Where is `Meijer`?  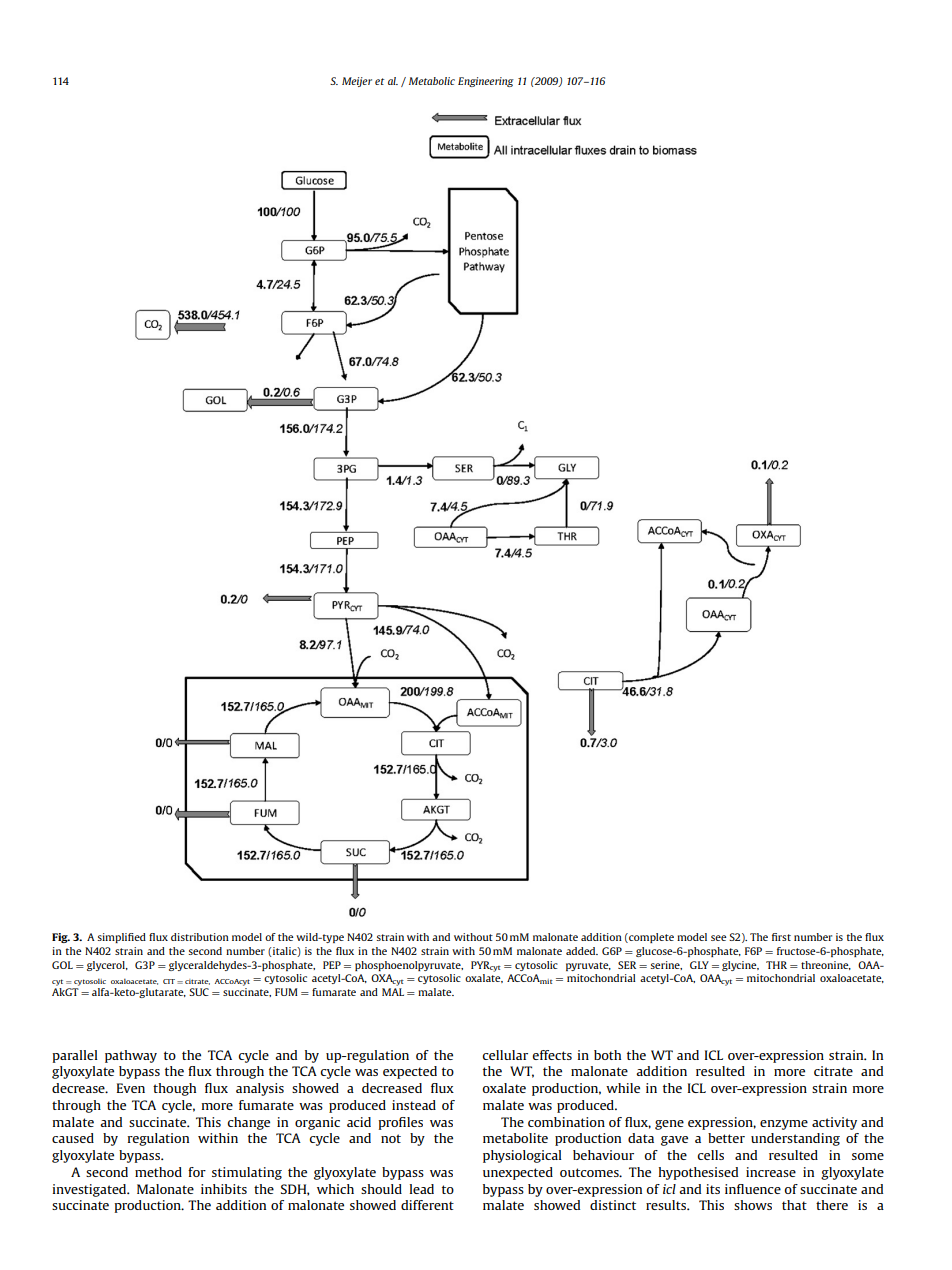
Meijer is located at coordinates (357, 82).
